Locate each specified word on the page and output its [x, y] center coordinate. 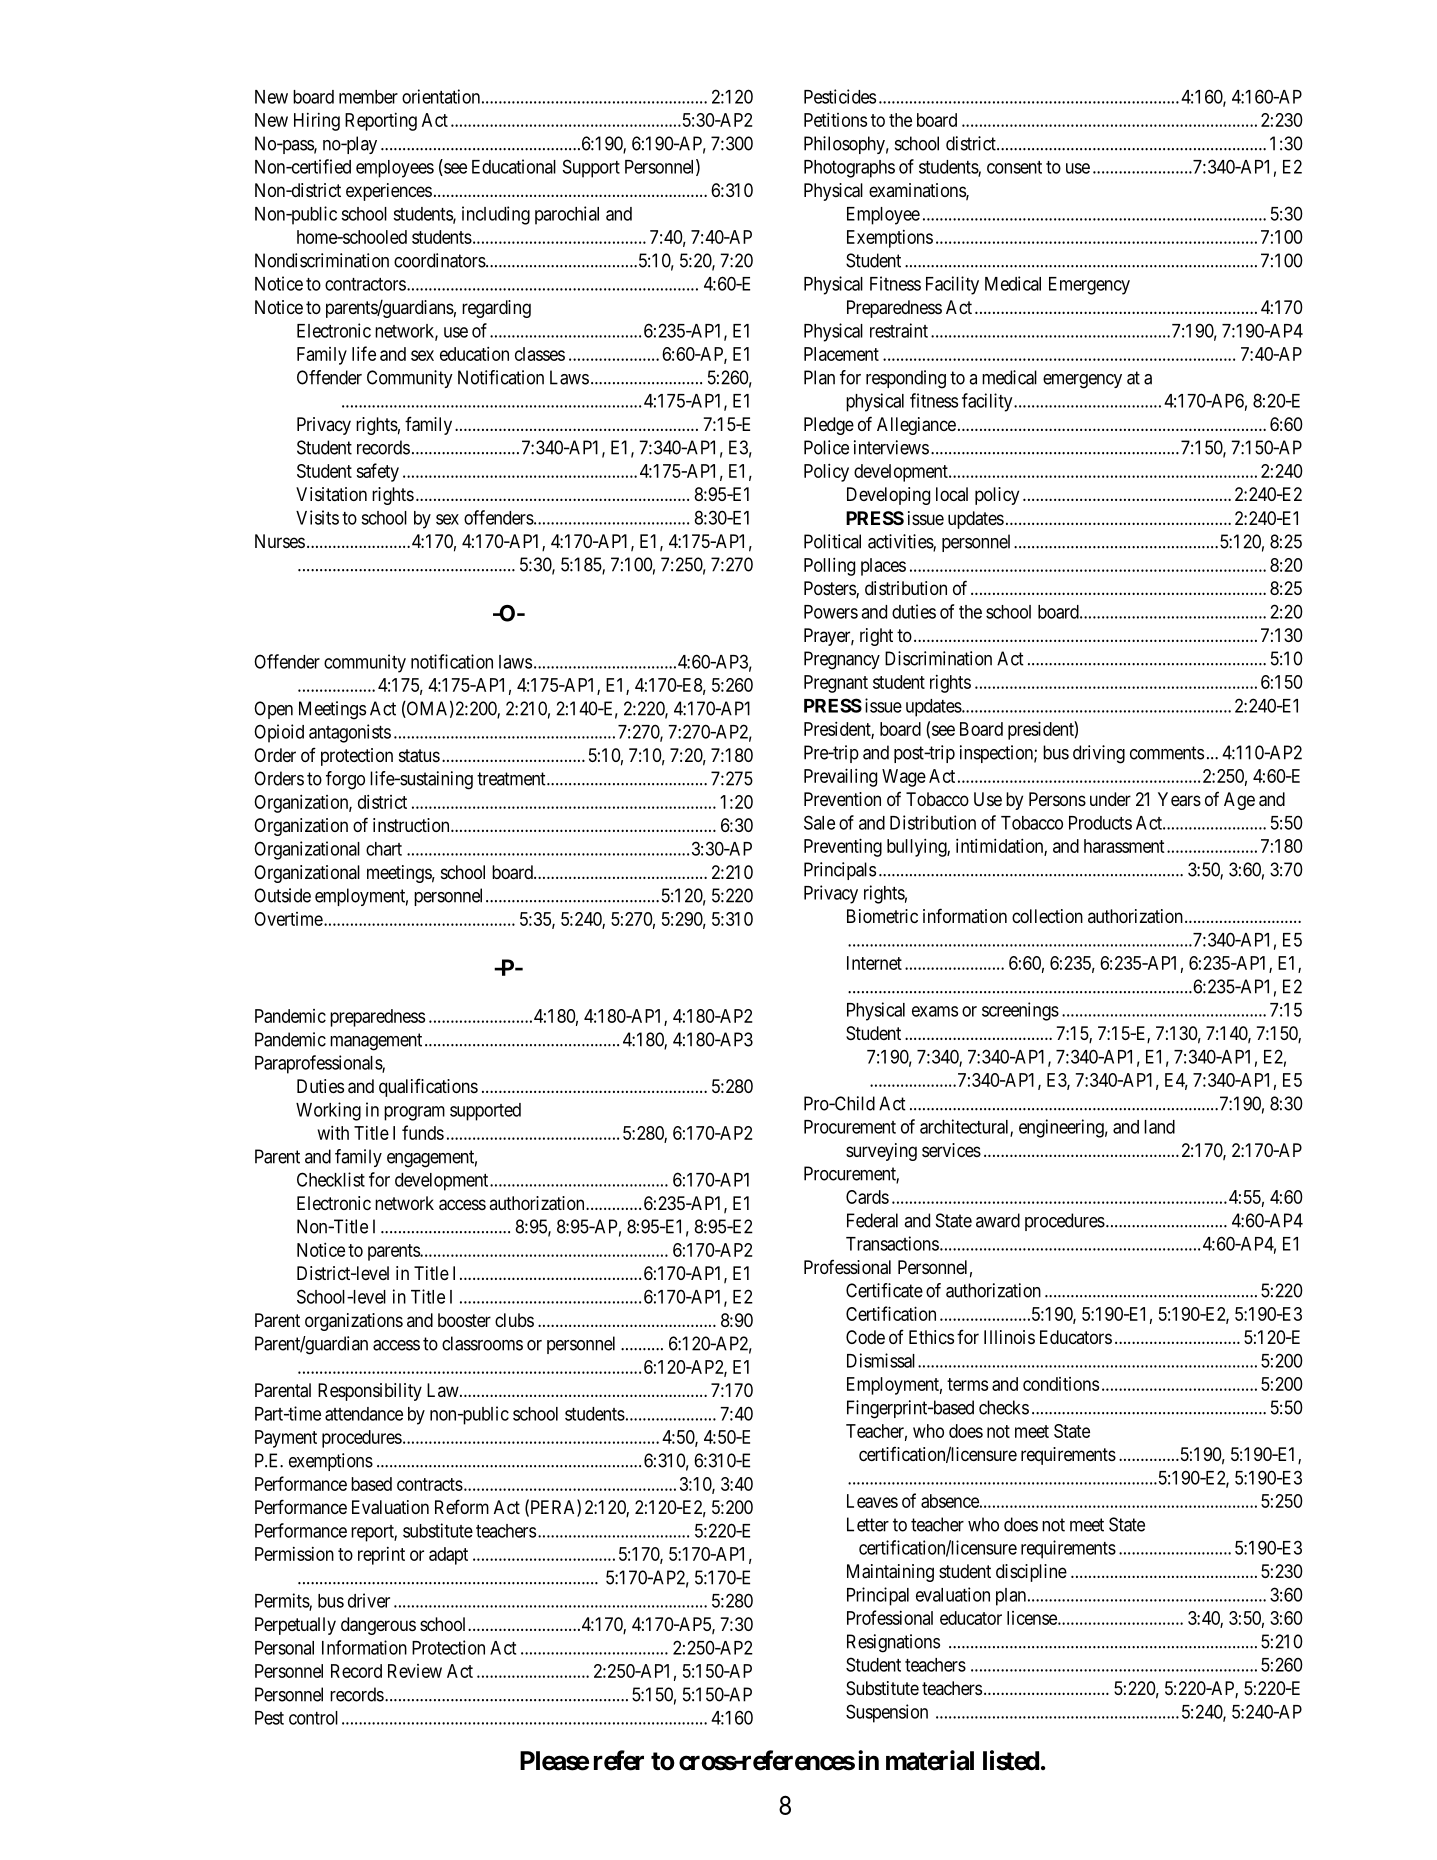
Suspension [887, 1713]
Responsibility [370, 1392]
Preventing [843, 847]
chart [384, 849]
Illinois [1009, 1337]
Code [865, 1337]
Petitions [835, 119]
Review [415, 1671]
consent [1014, 167]
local [952, 494]
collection [1047, 916]
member [368, 97]
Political [832, 541]
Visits [317, 517]
